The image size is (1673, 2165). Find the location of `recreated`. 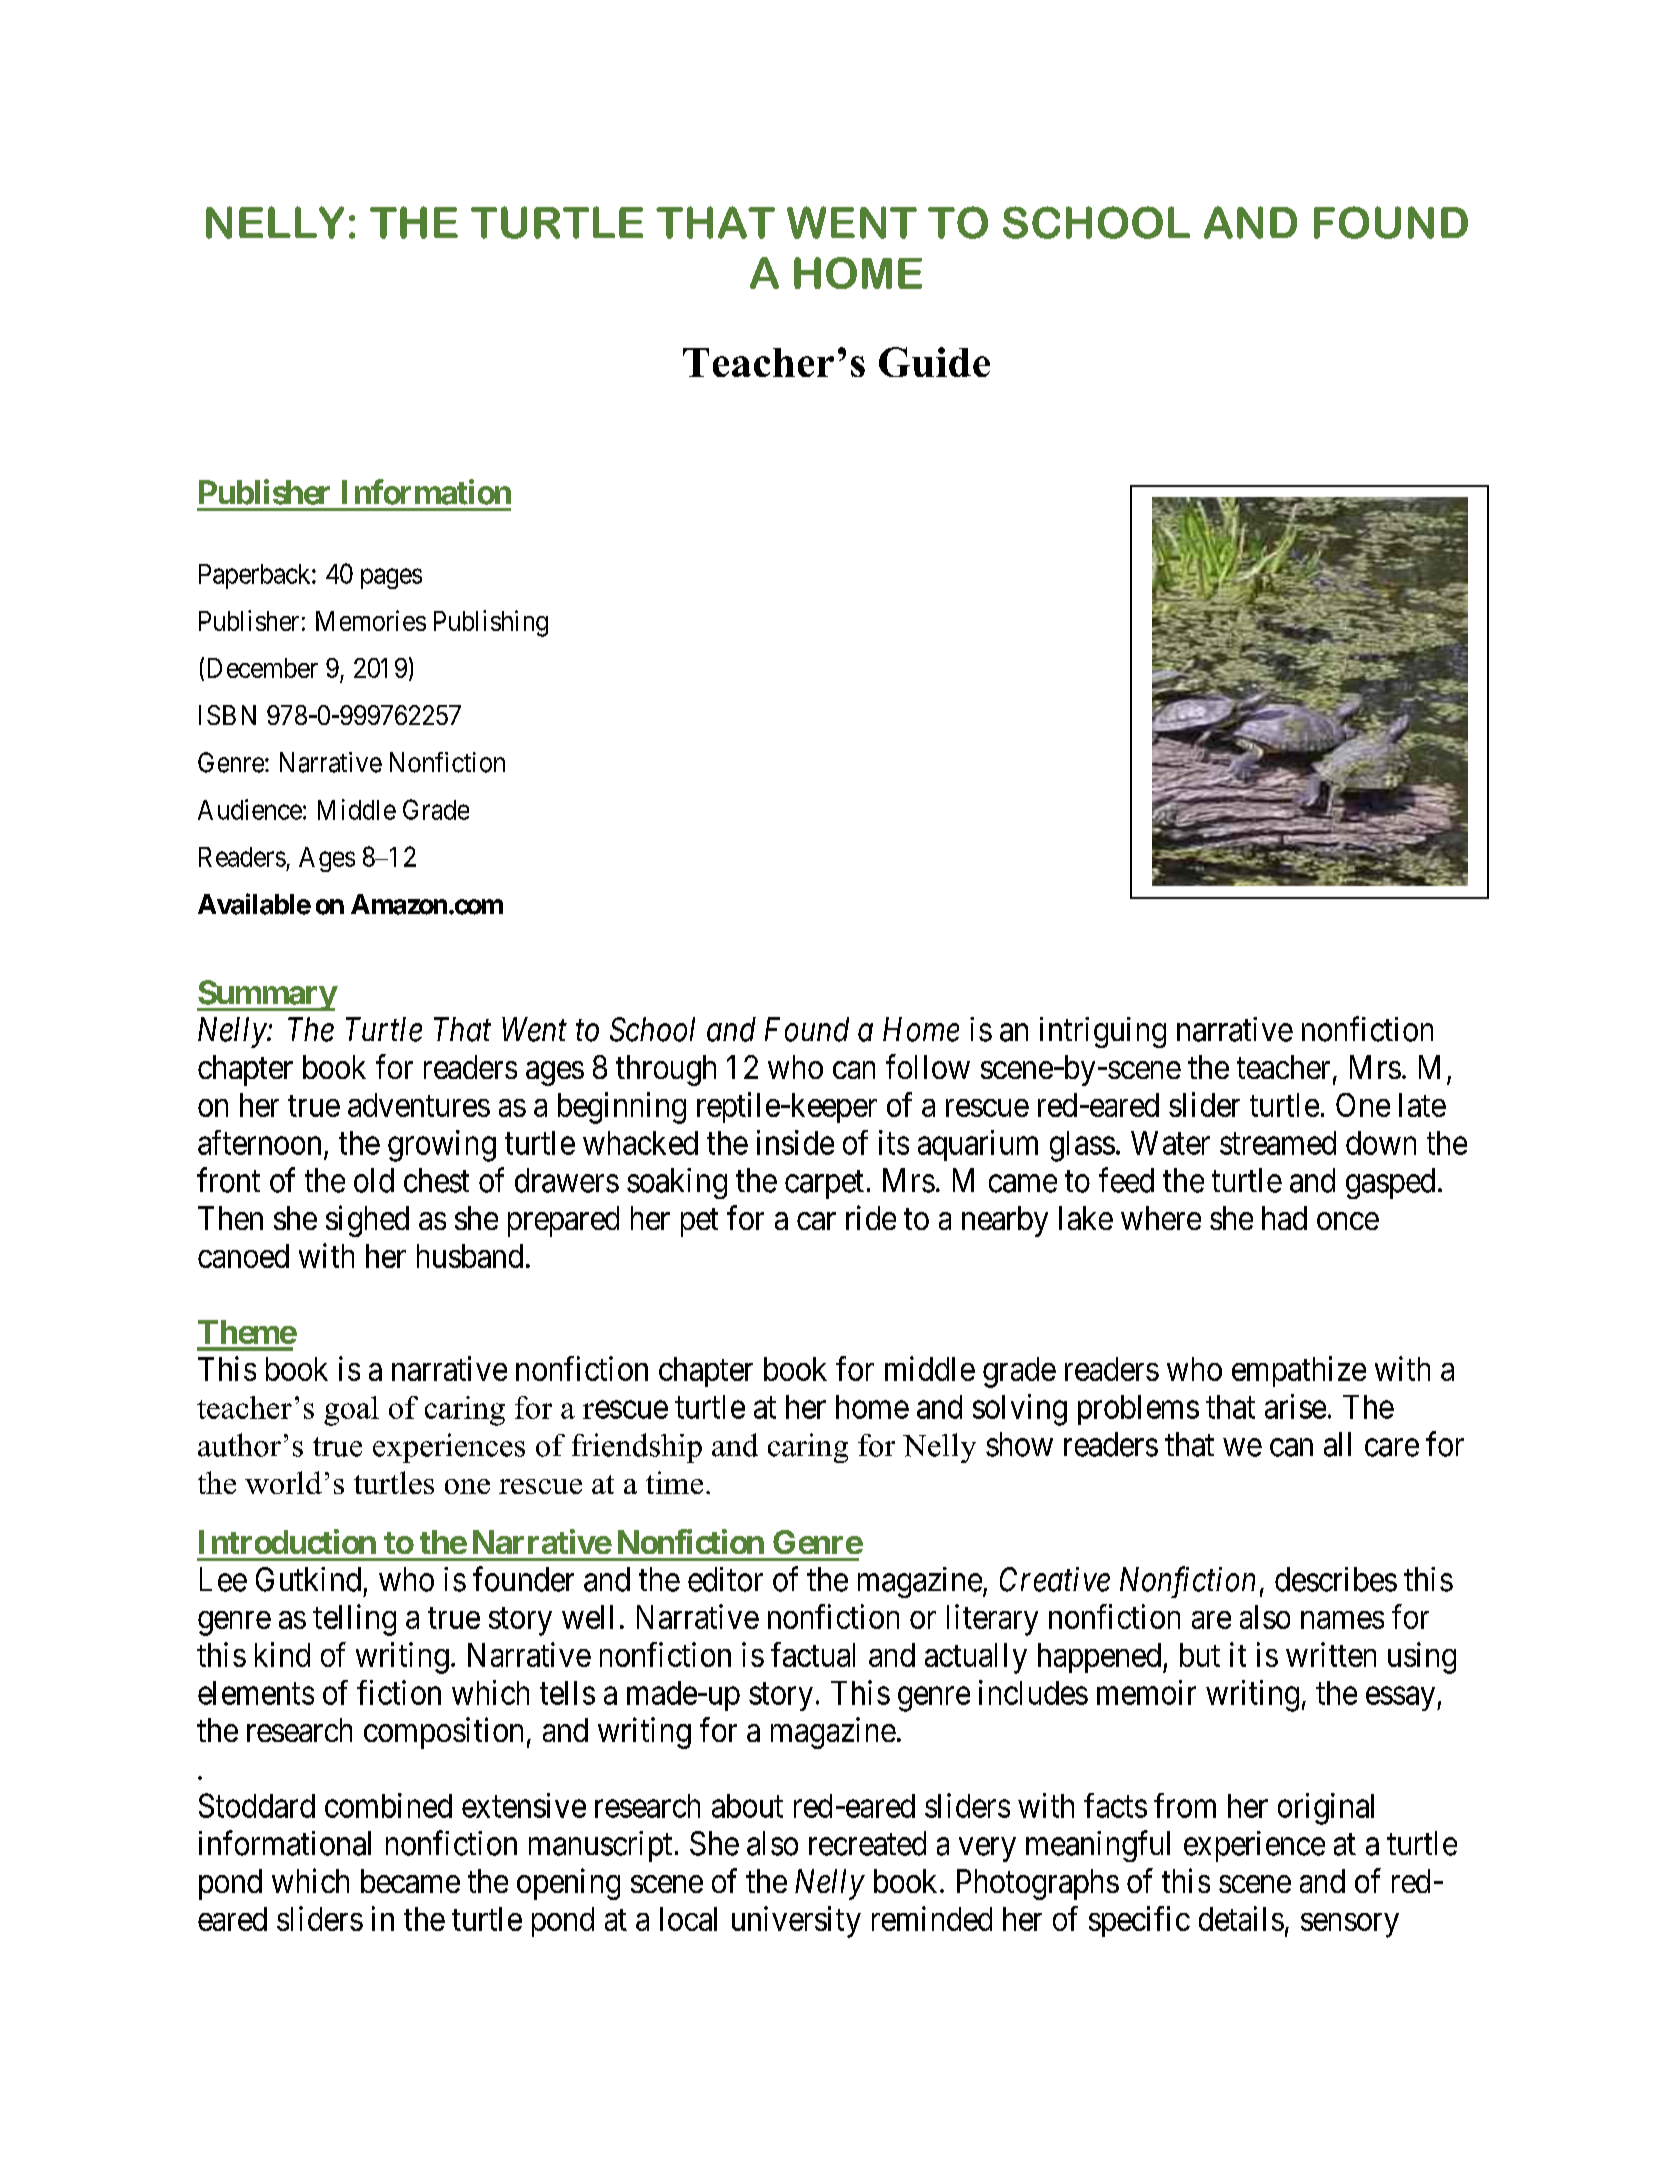

recreated is located at coordinates (867, 1843).
